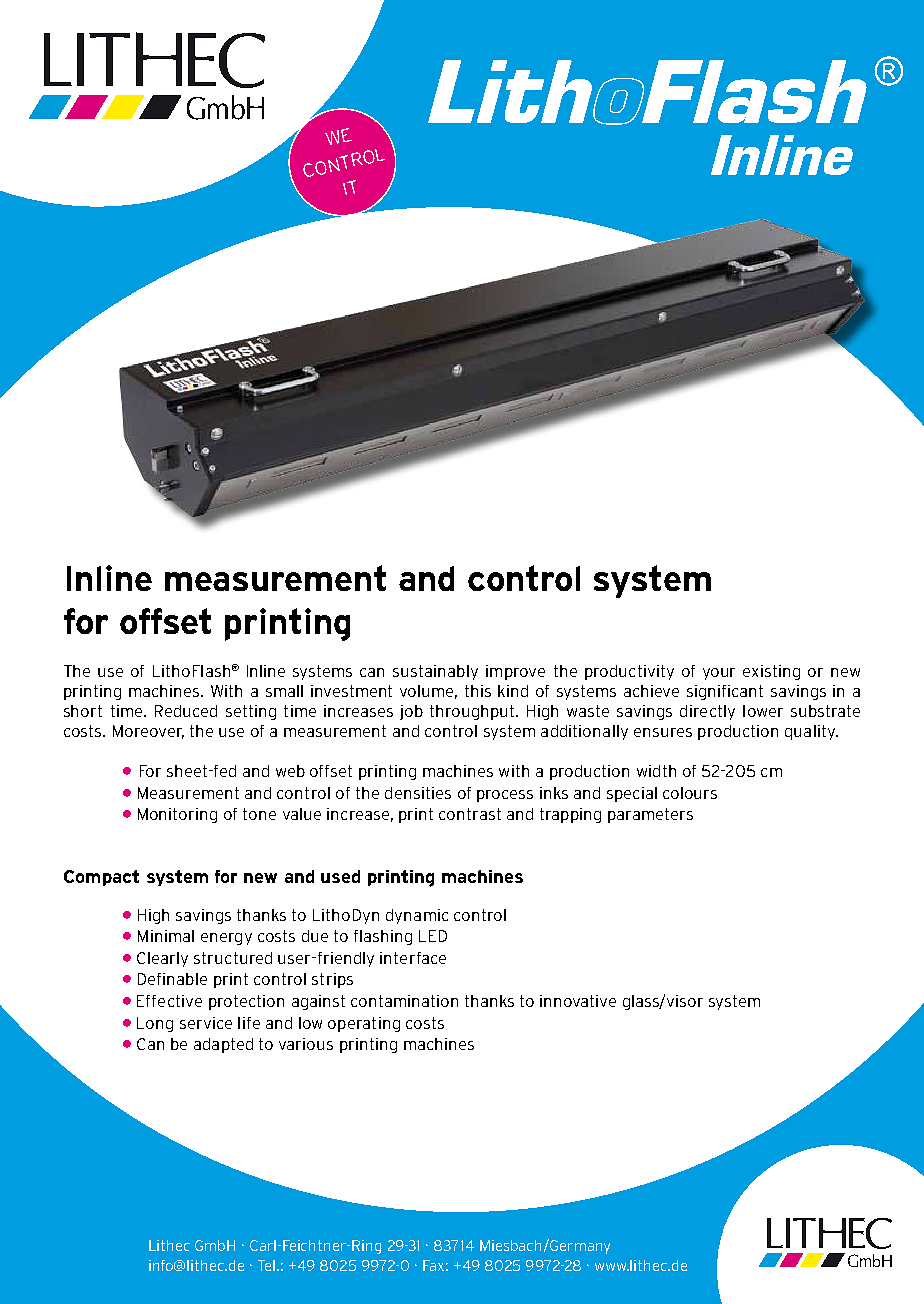 The width and height of the screenshot is (924, 1304). I want to click on dynamic, so click(417, 916).
